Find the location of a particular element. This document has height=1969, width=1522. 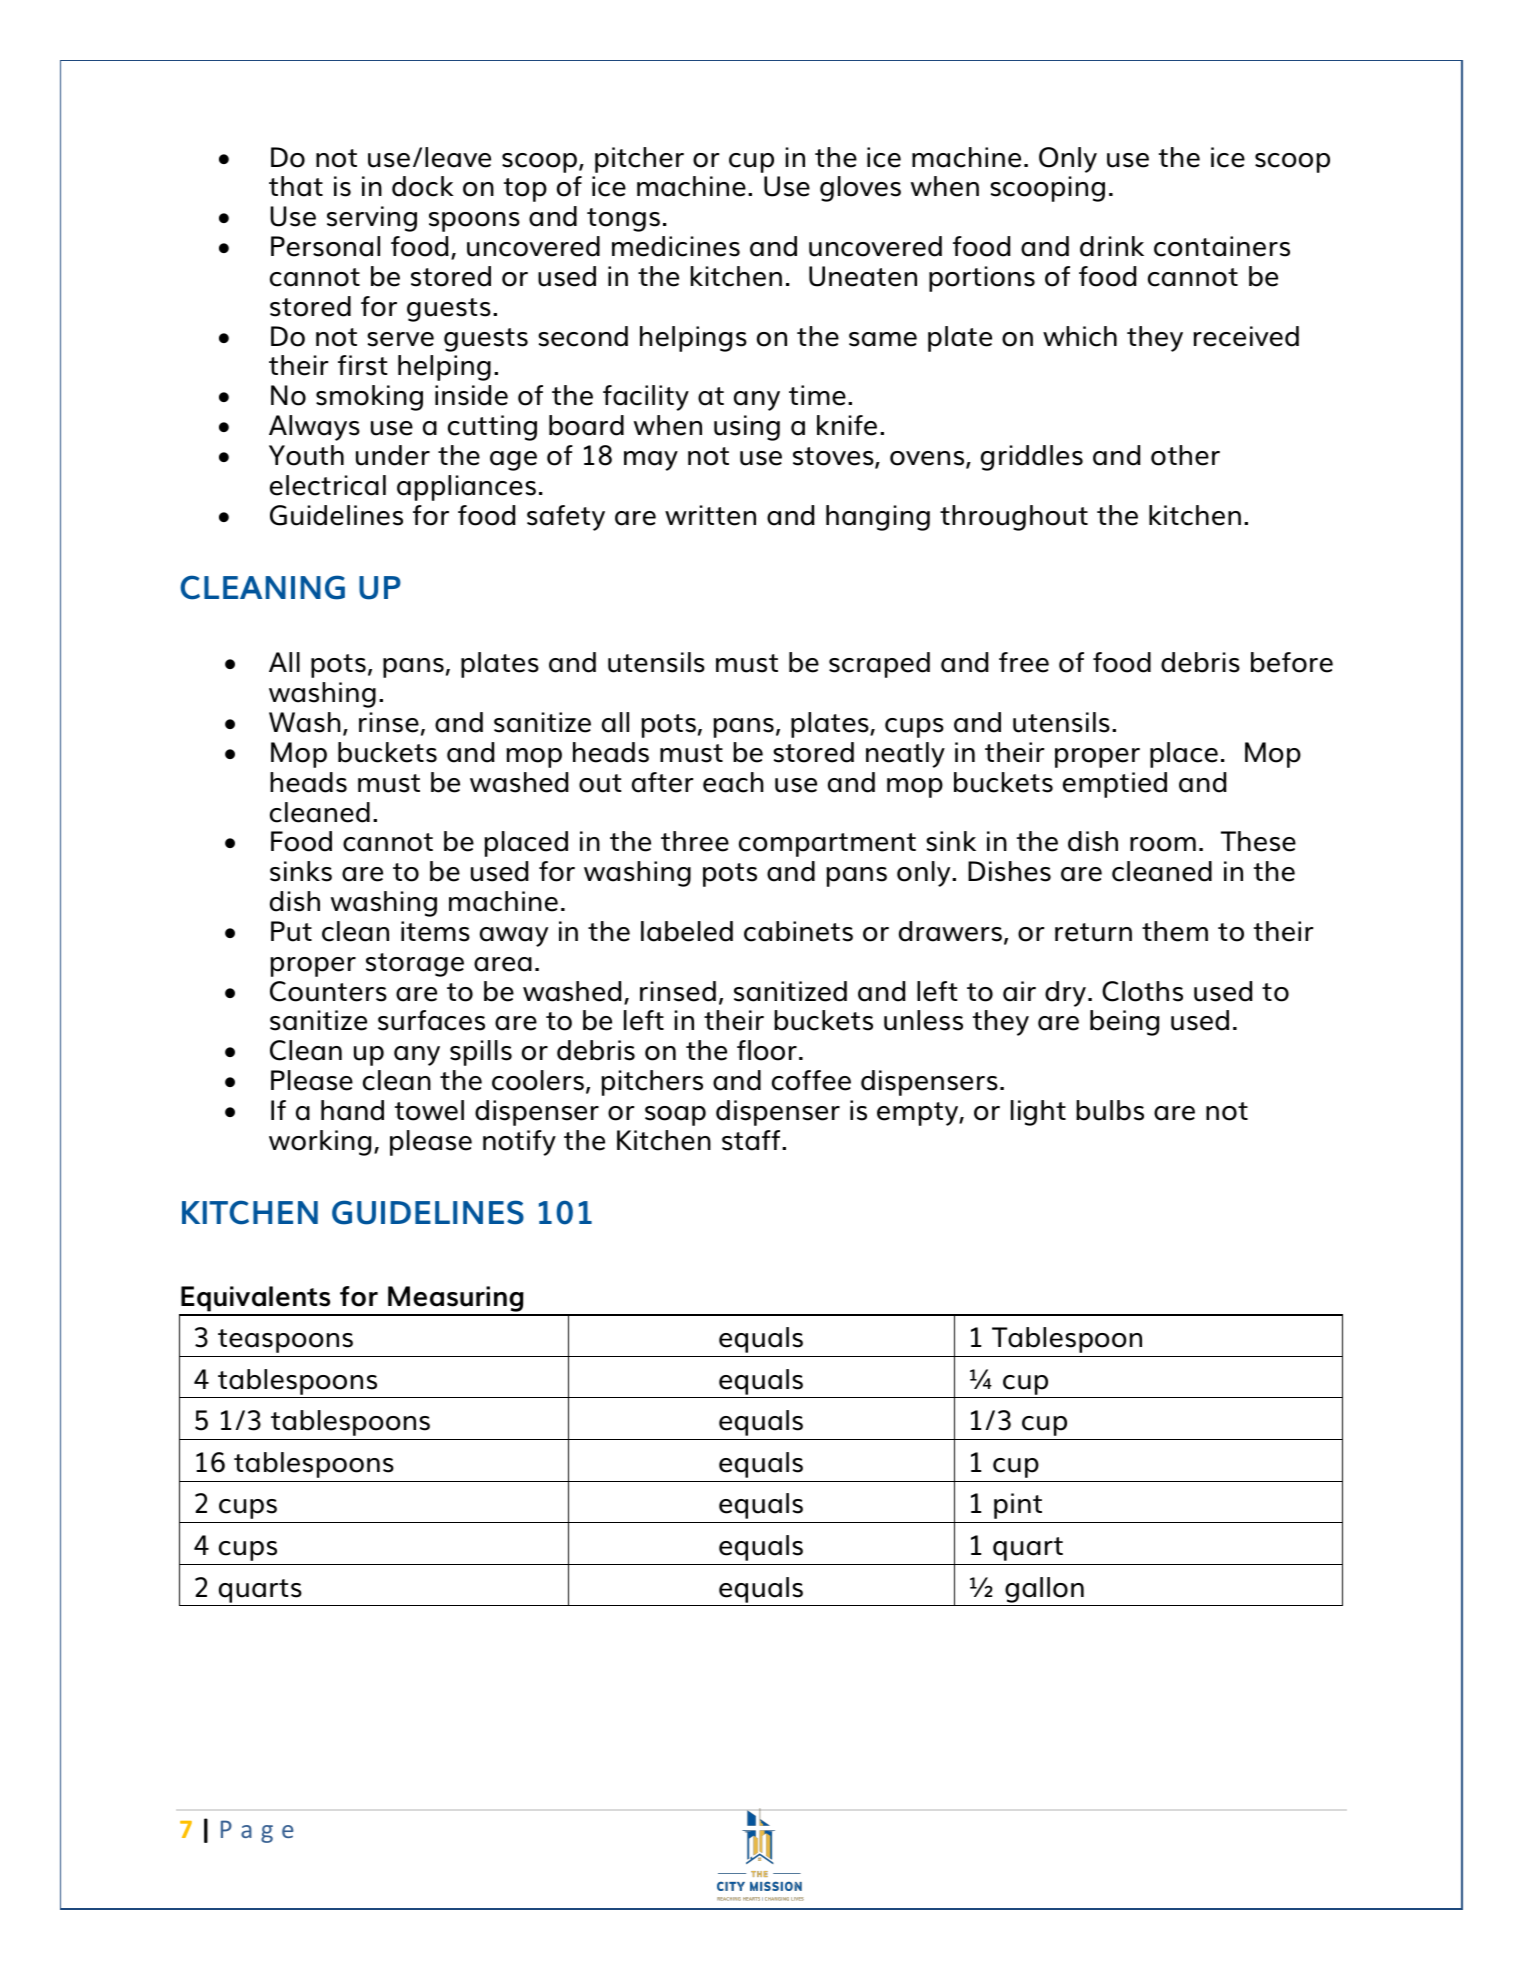

pint is located at coordinates (1018, 1506).
